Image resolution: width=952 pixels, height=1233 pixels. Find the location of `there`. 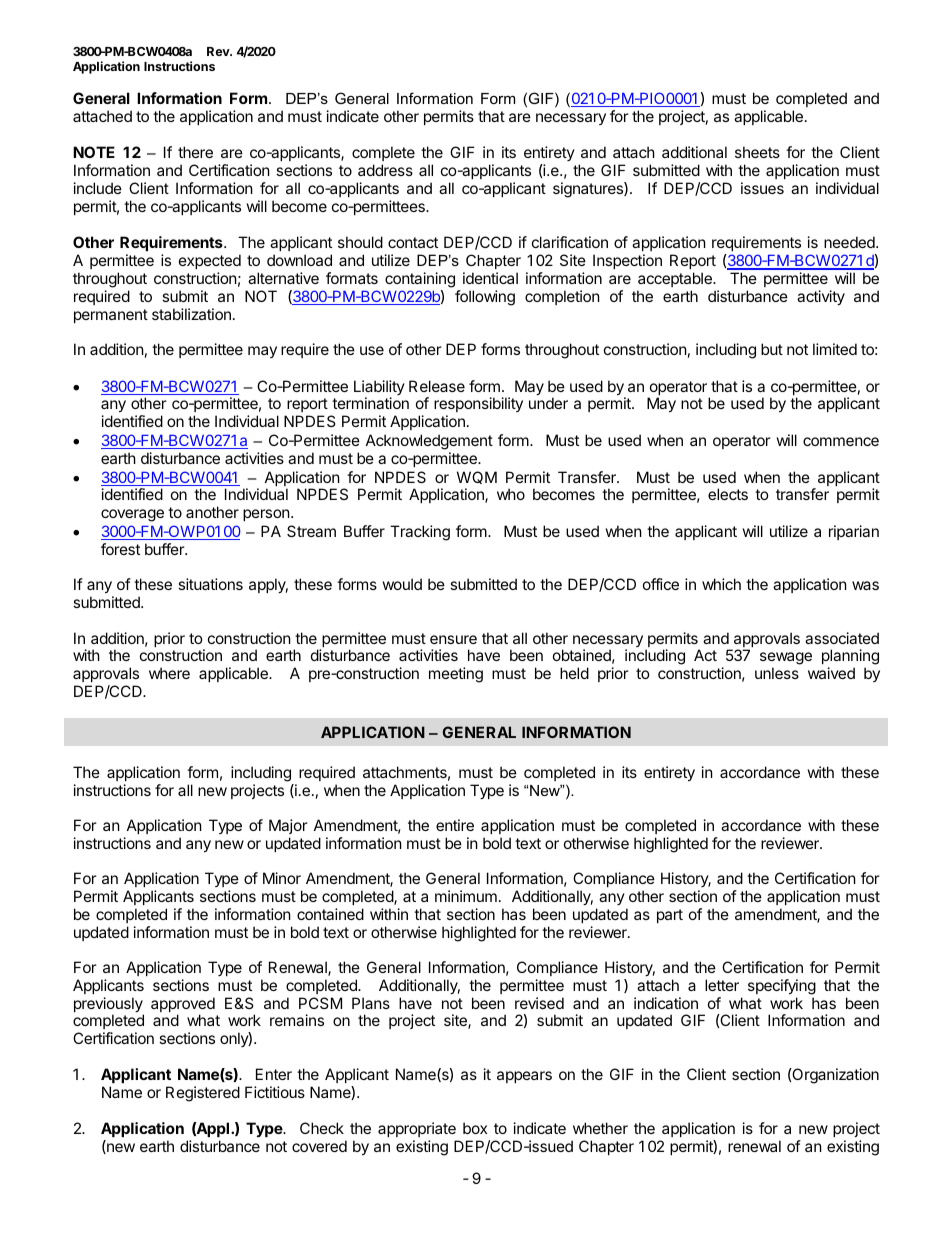

there is located at coordinates (195, 152).
